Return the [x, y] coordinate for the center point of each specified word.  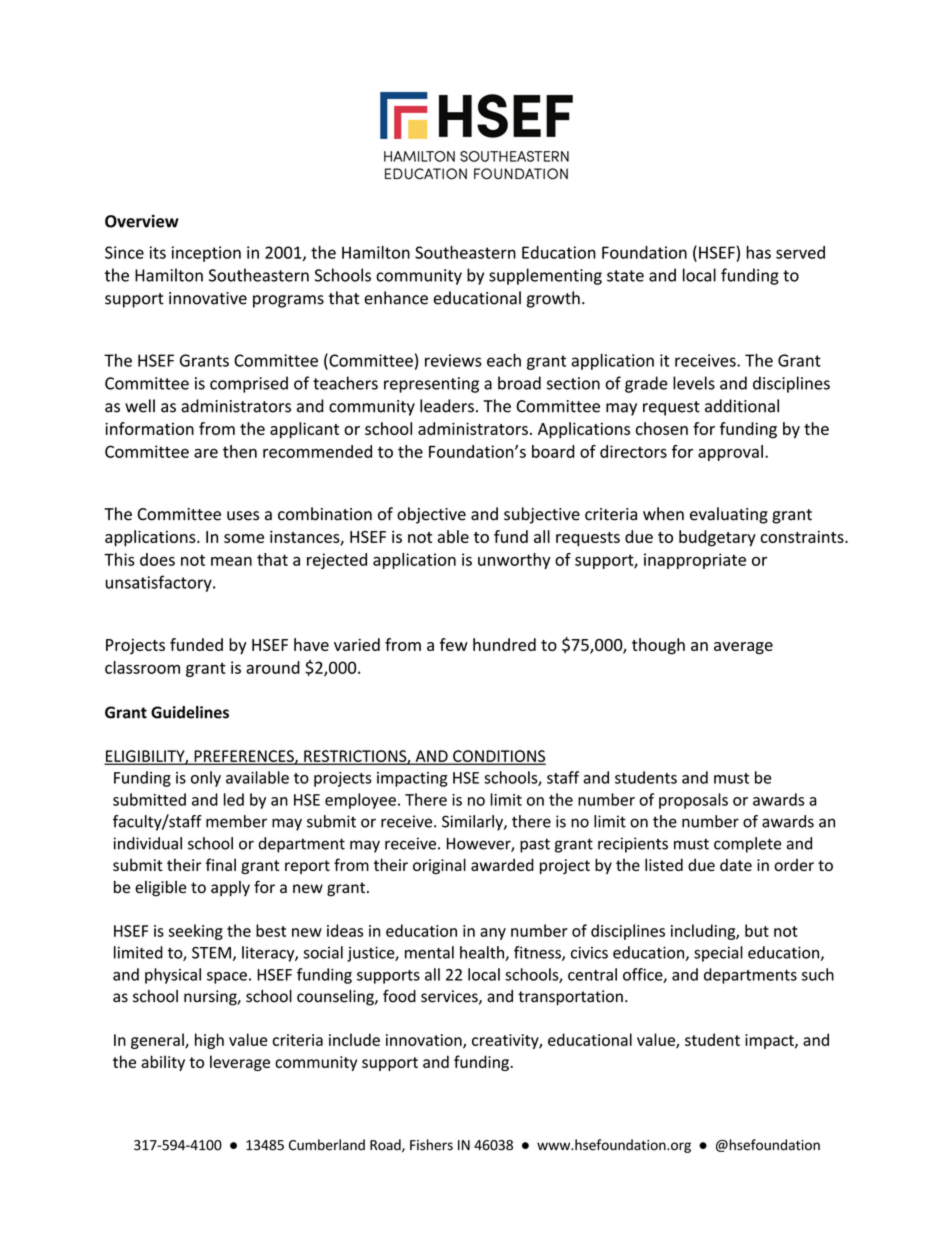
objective [431, 515]
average [743, 648]
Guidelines [190, 712]
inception [206, 254]
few [454, 644]
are [206, 453]
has [758, 252]
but [757, 930]
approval [730, 453]
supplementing [545, 276]
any [493, 934]
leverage [240, 1063]
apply [230, 889]
